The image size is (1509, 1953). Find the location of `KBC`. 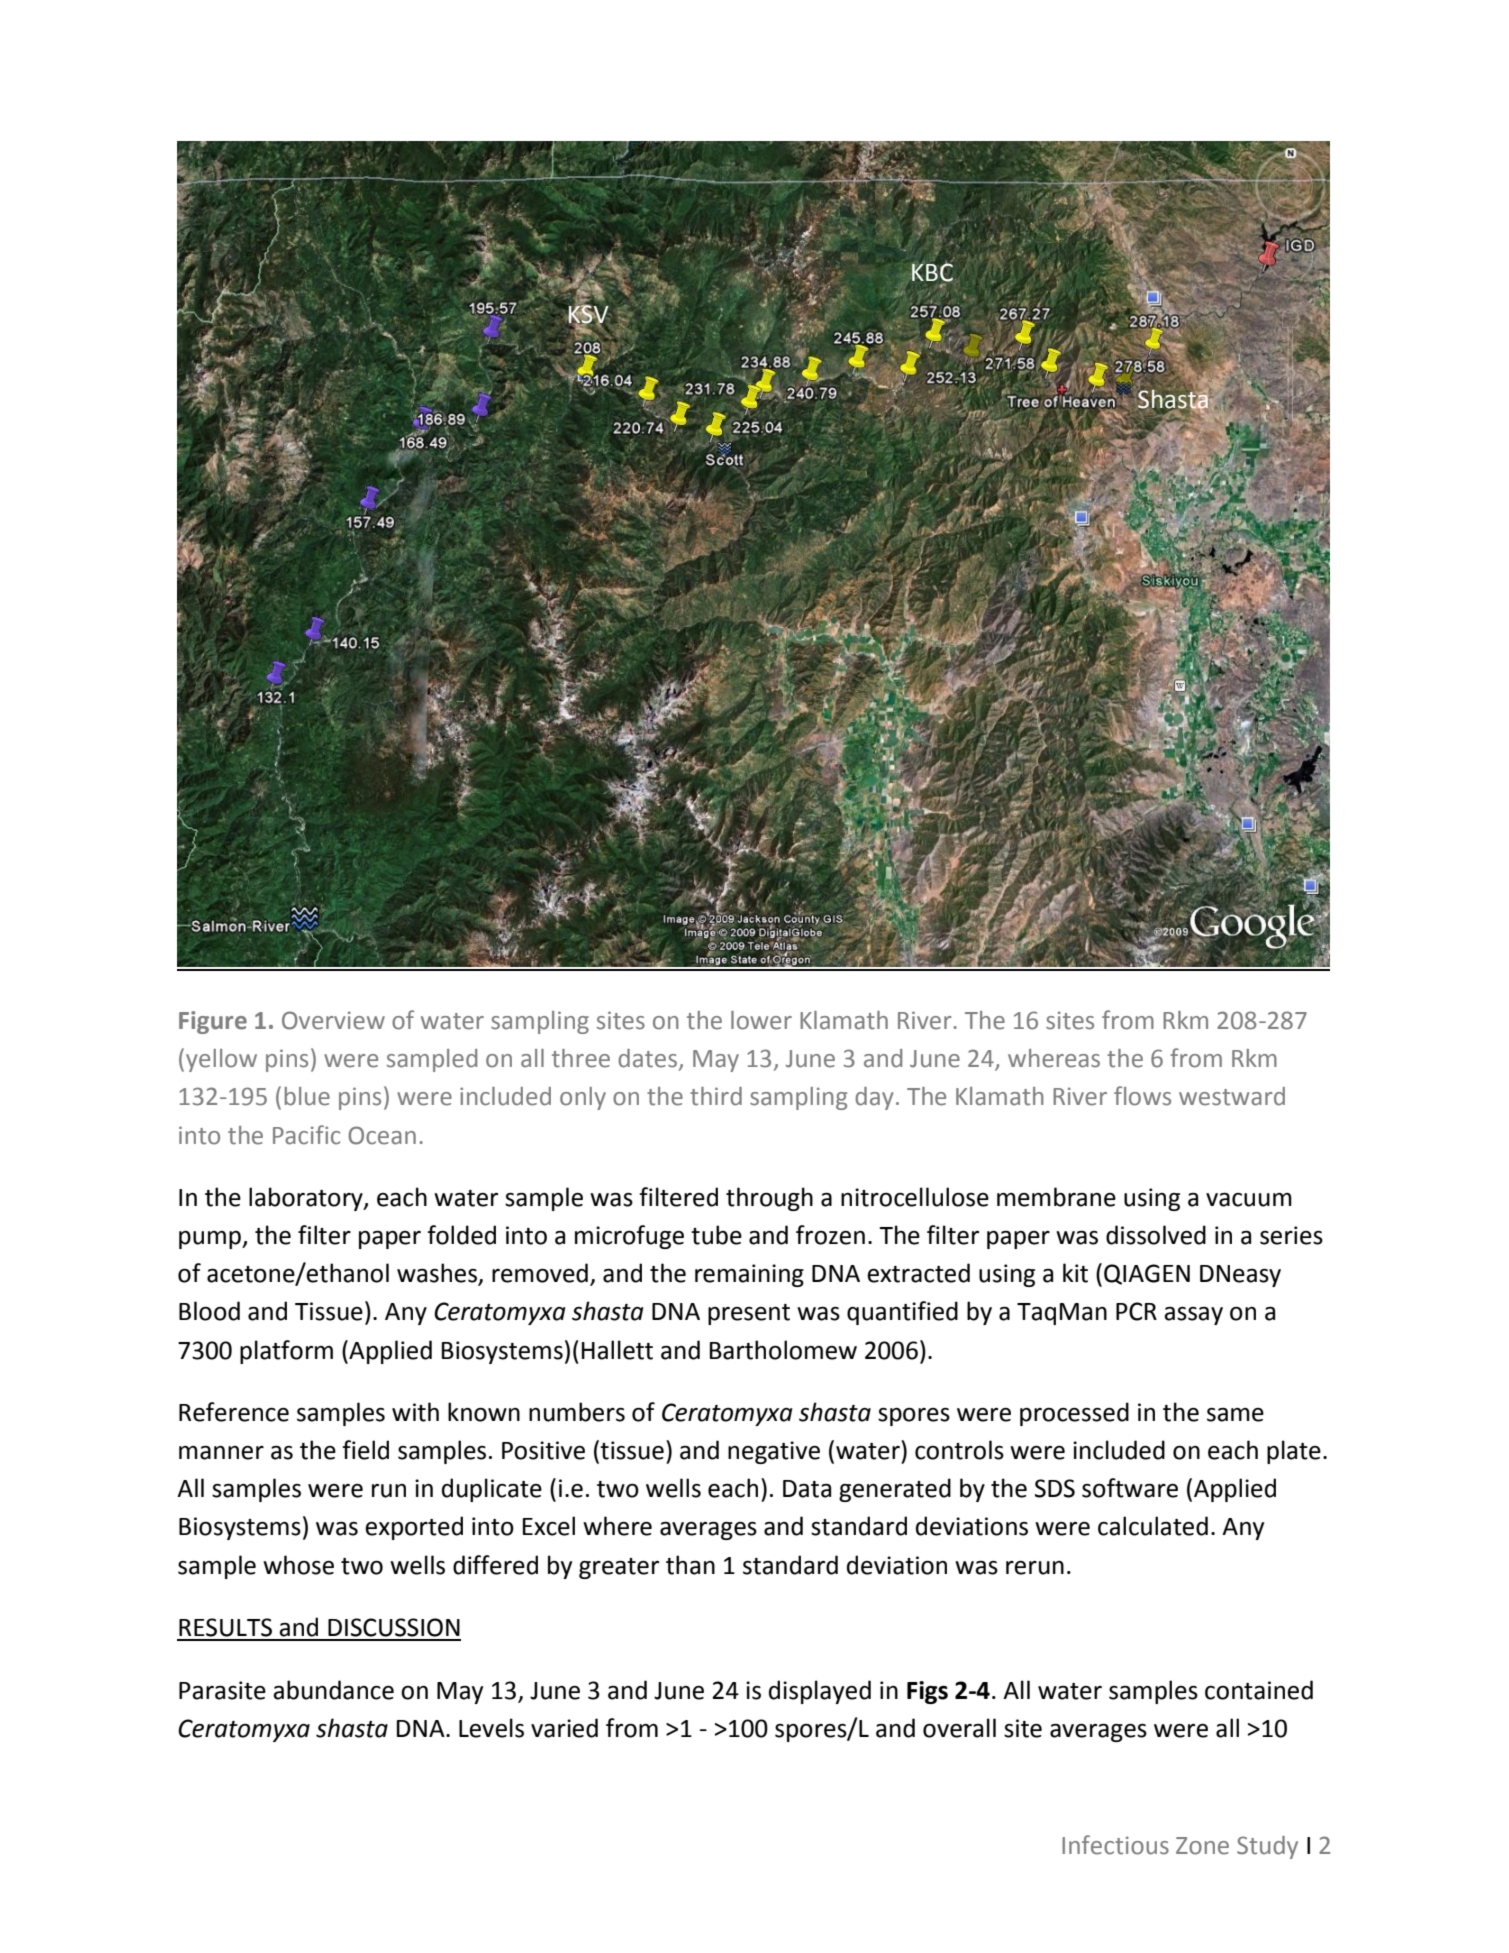

KBC is located at coordinates (932, 271).
